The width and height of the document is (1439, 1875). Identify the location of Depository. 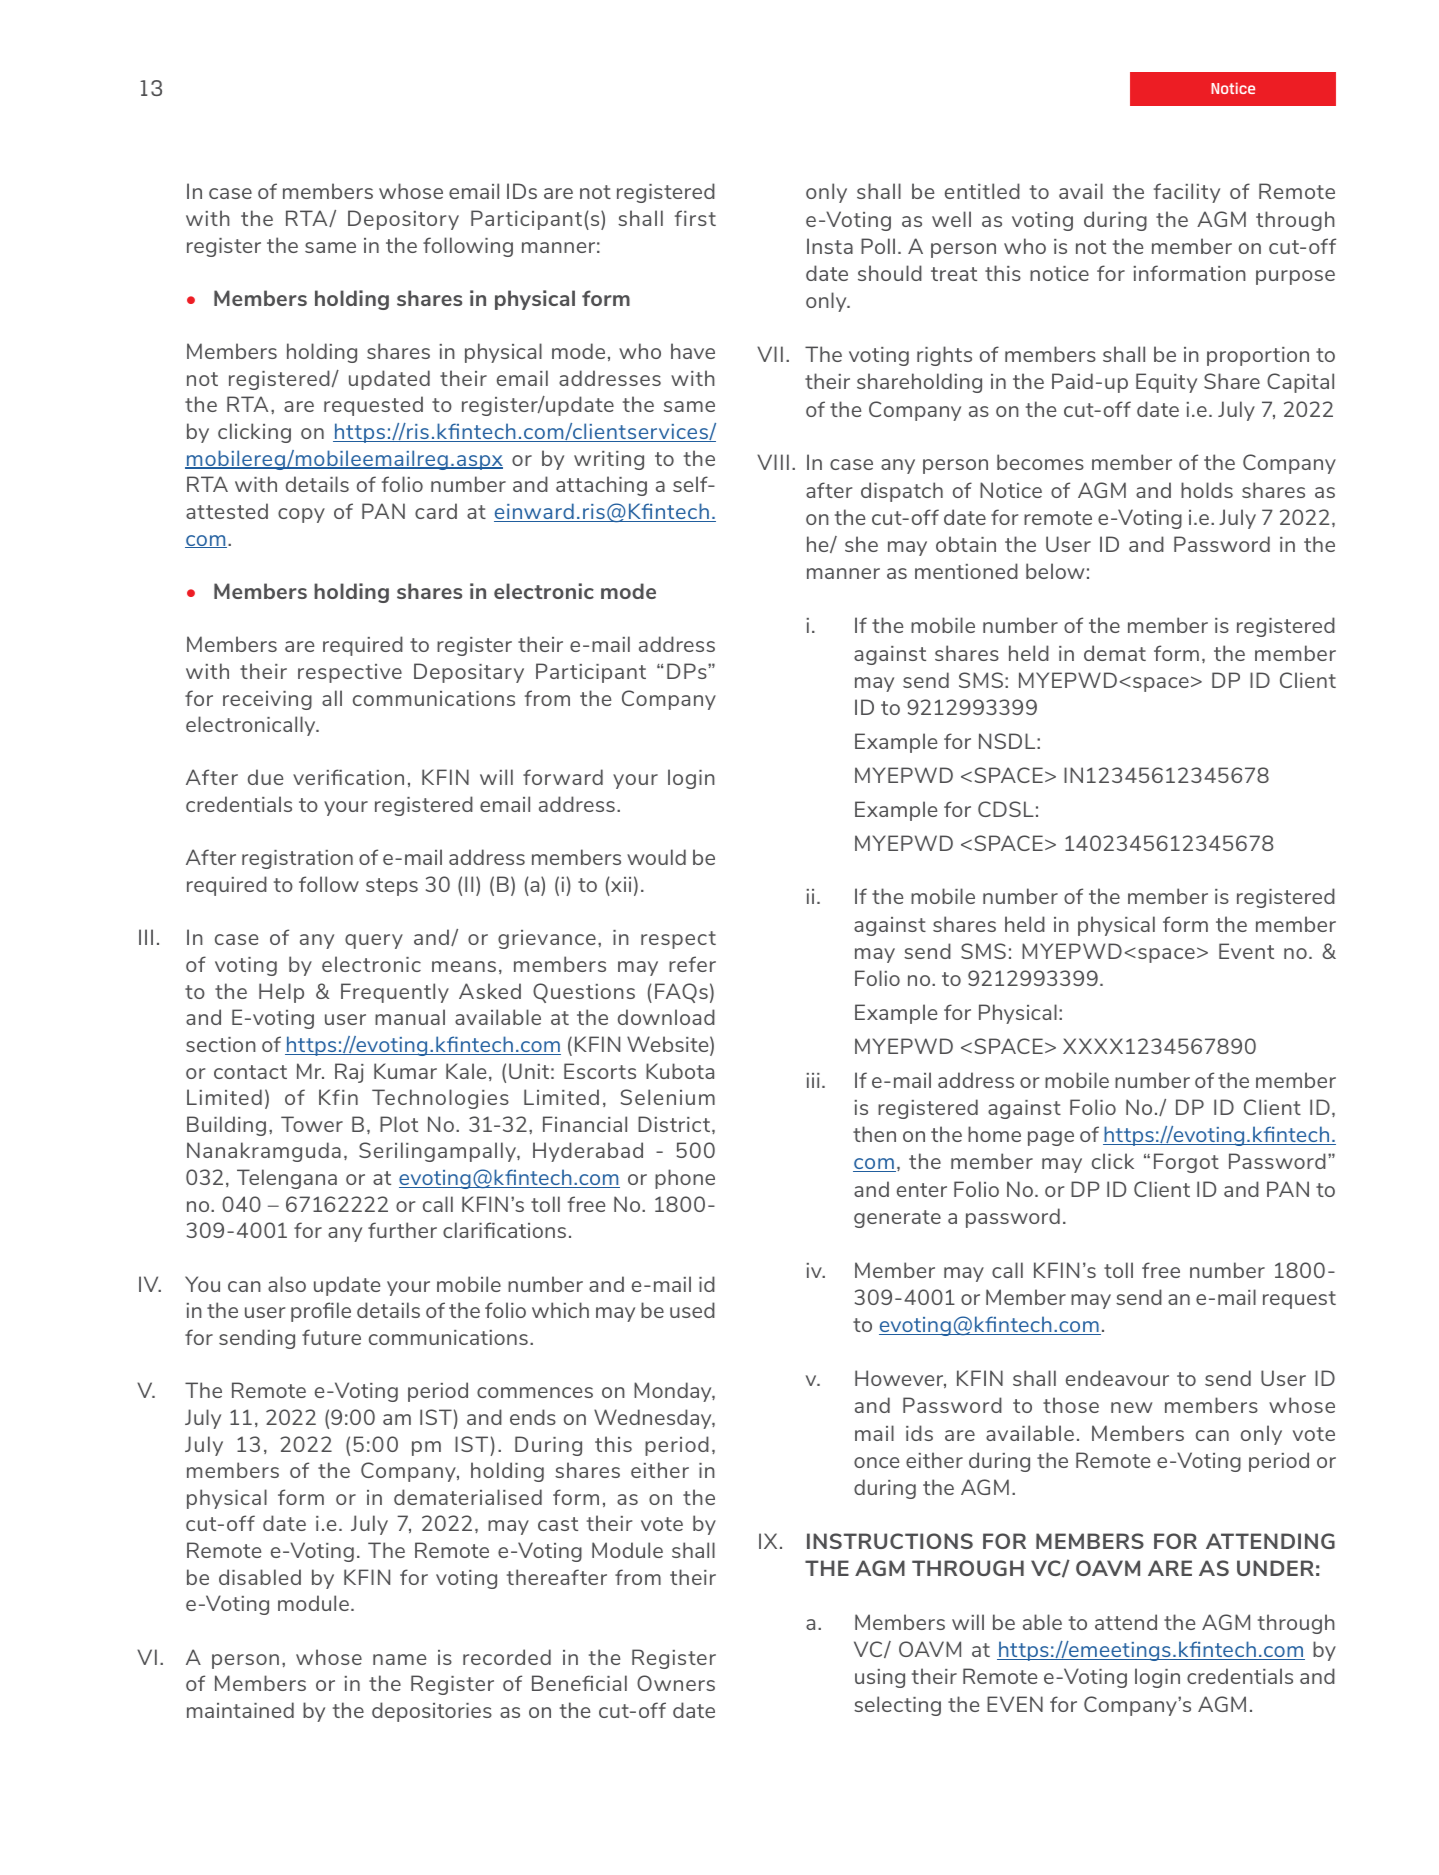
(403, 220).
